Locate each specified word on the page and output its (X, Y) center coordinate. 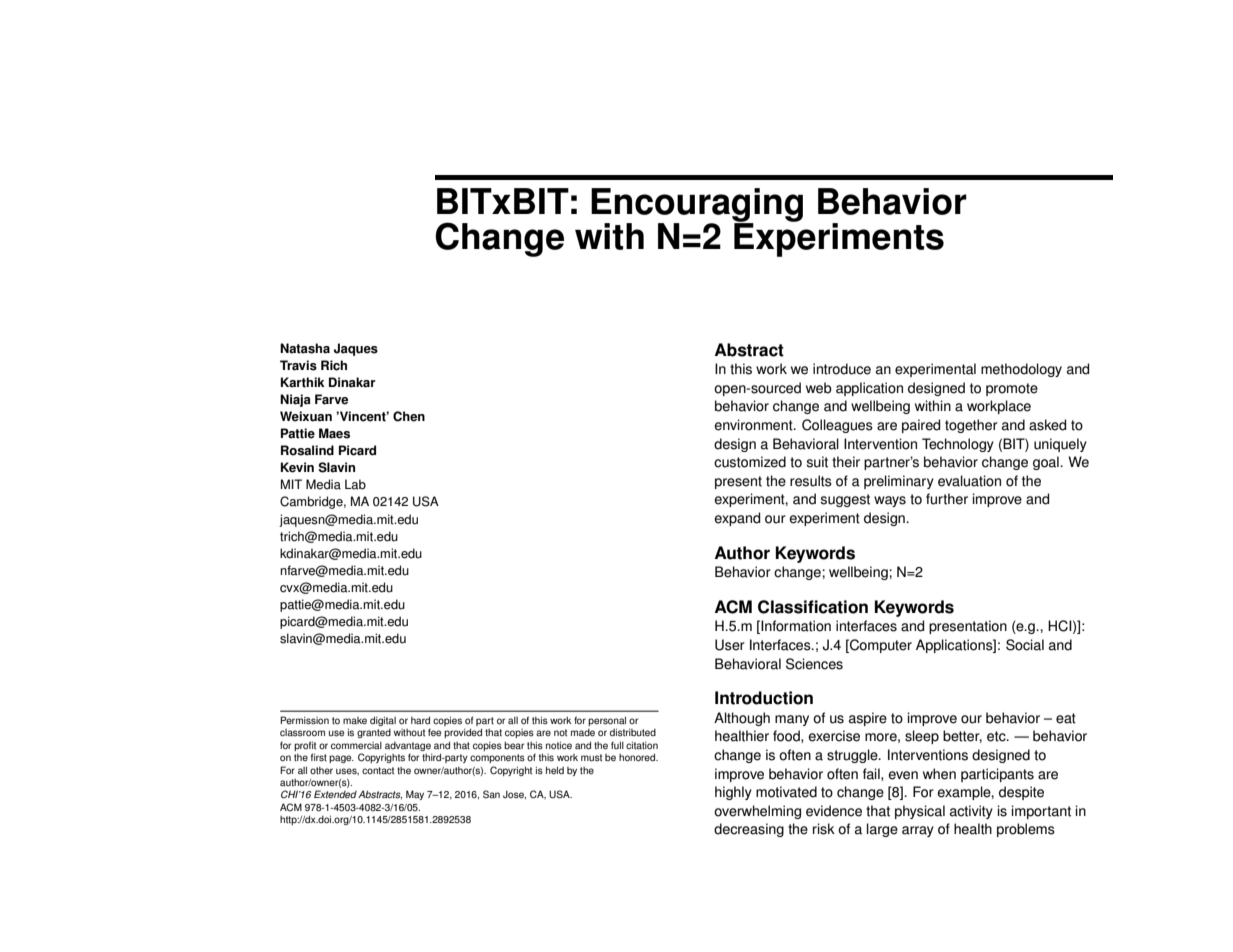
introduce (842, 369)
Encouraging (697, 206)
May (415, 795)
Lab (355, 484)
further (947, 499)
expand (737, 519)
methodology (1021, 370)
